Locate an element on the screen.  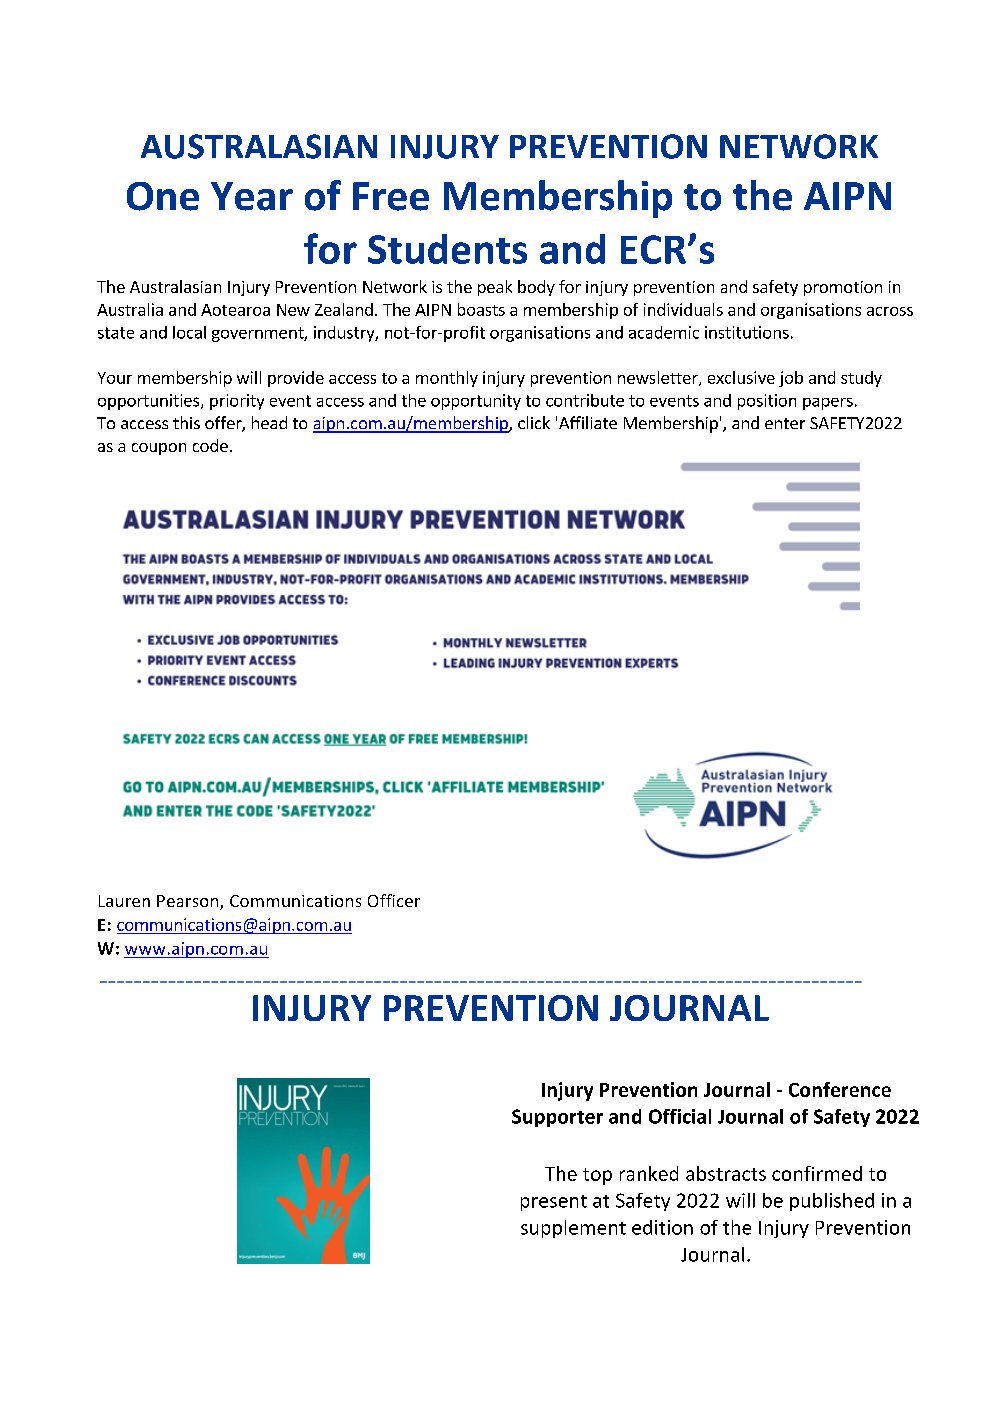
supplement is located at coordinates (573, 1229).
